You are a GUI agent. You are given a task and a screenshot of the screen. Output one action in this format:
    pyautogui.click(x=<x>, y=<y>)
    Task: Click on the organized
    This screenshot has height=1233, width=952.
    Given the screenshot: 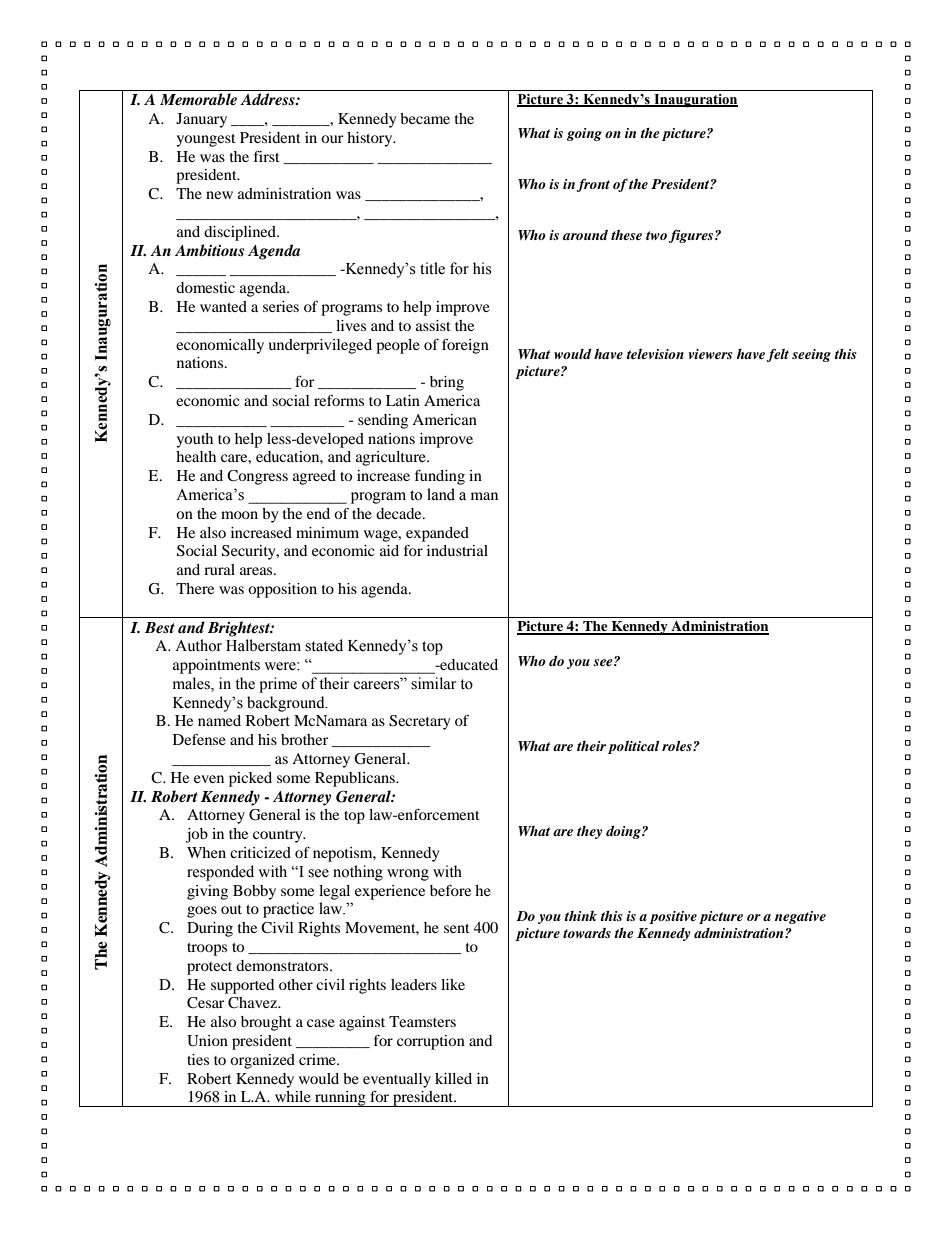 What is the action you would take?
    pyautogui.click(x=262, y=1061)
